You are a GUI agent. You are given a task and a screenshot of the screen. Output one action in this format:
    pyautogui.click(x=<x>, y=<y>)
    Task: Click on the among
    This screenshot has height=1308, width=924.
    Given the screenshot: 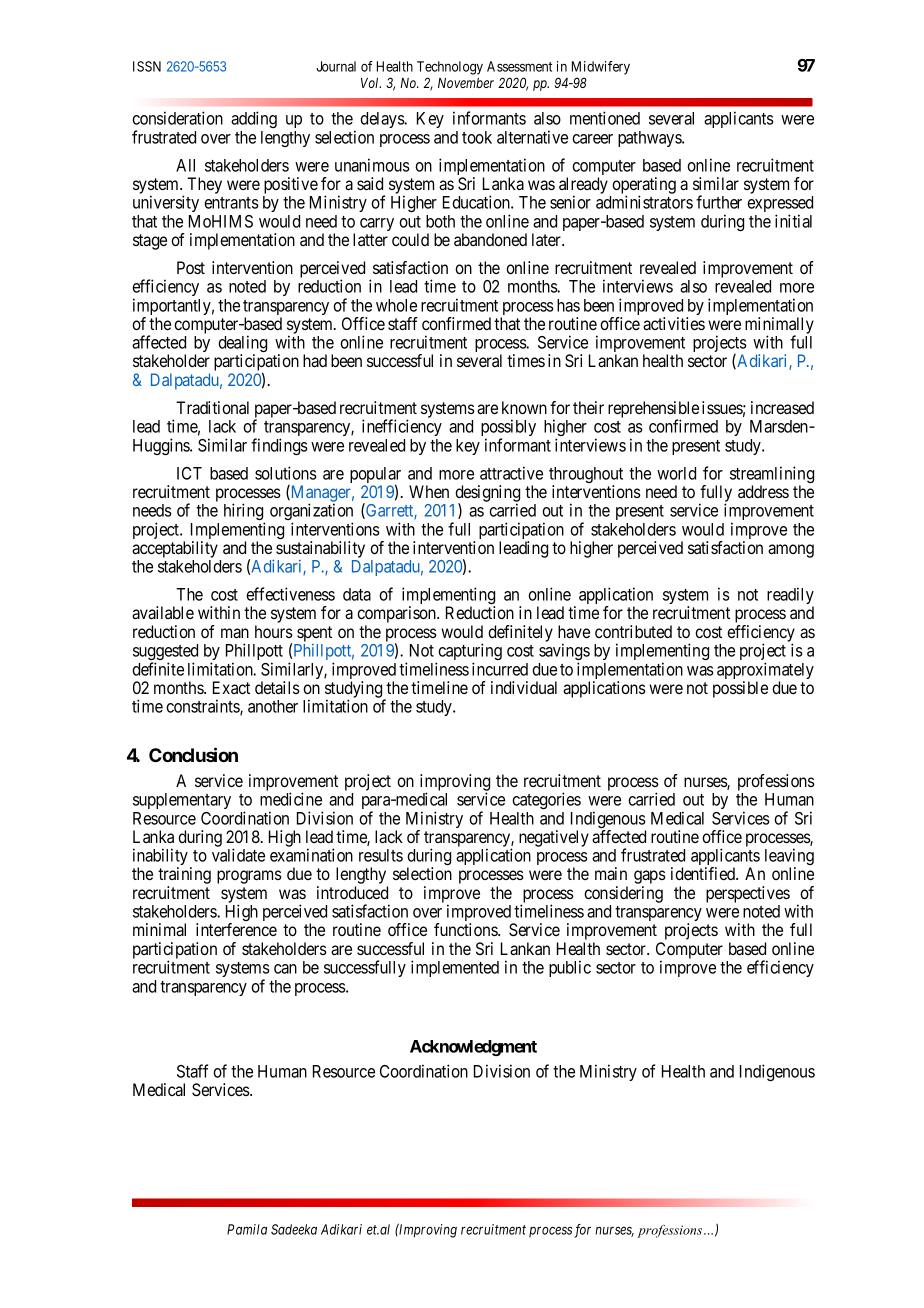 What is the action you would take?
    pyautogui.click(x=791, y=551)
